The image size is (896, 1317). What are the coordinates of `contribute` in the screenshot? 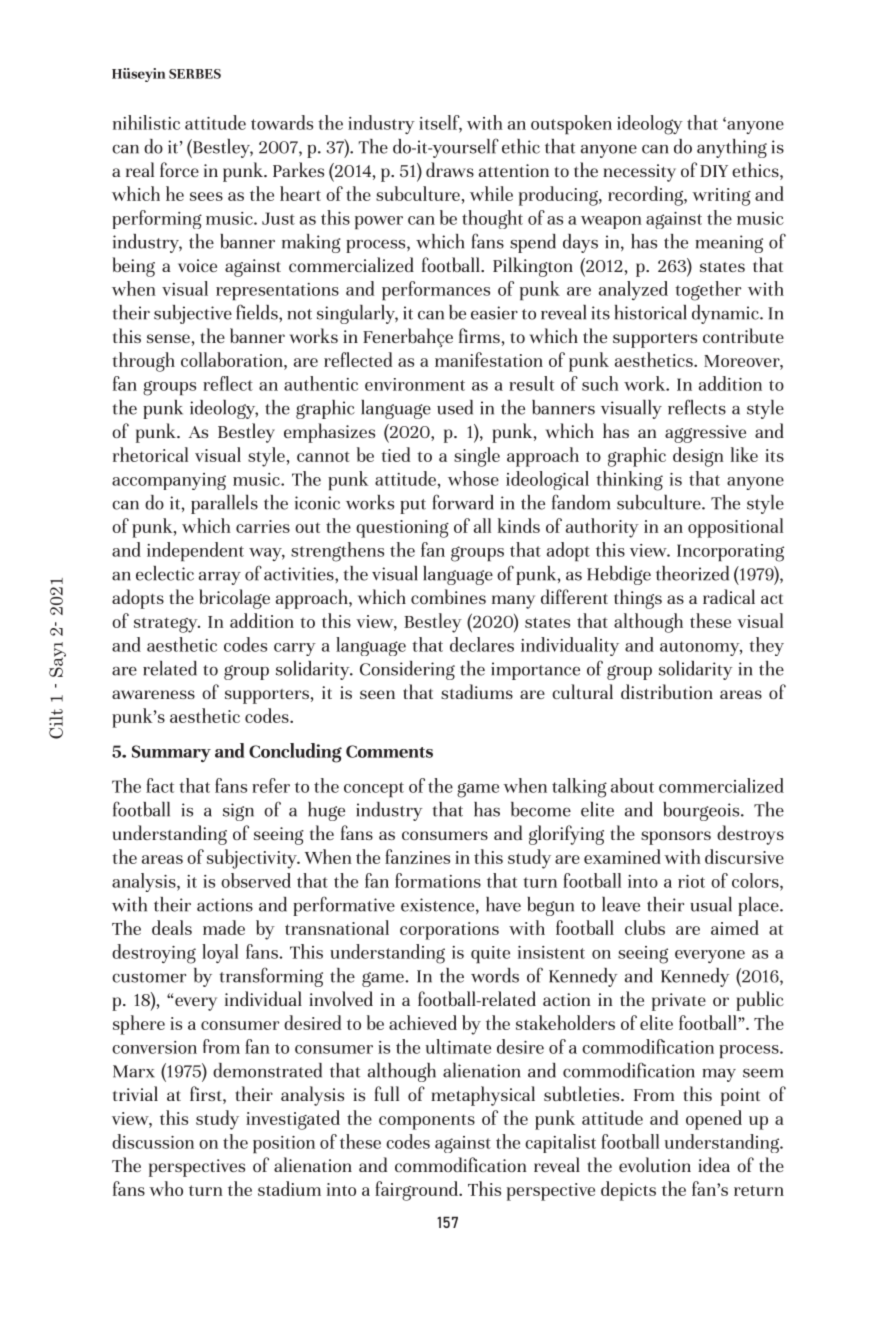 It's located at (743, 335).
